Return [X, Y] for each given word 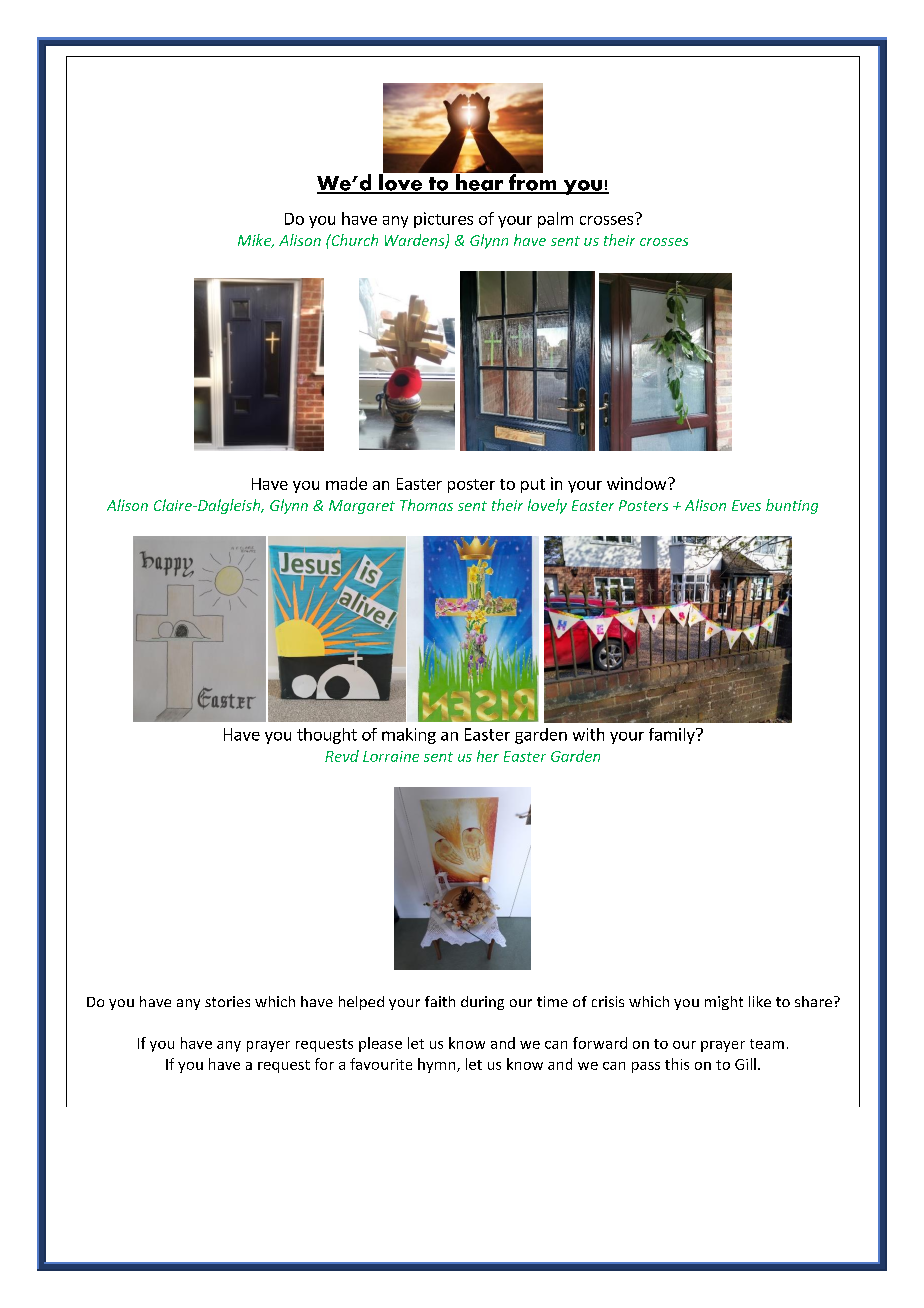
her [488, 756]
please [380, 1044]
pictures [443, 220]
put [533, 486]
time [552, 1001]
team [767, 1044]
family [673, 736]
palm [555, 220]
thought [327, 736]
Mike [256, 241]
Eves [746, 505]
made [346, 483]
